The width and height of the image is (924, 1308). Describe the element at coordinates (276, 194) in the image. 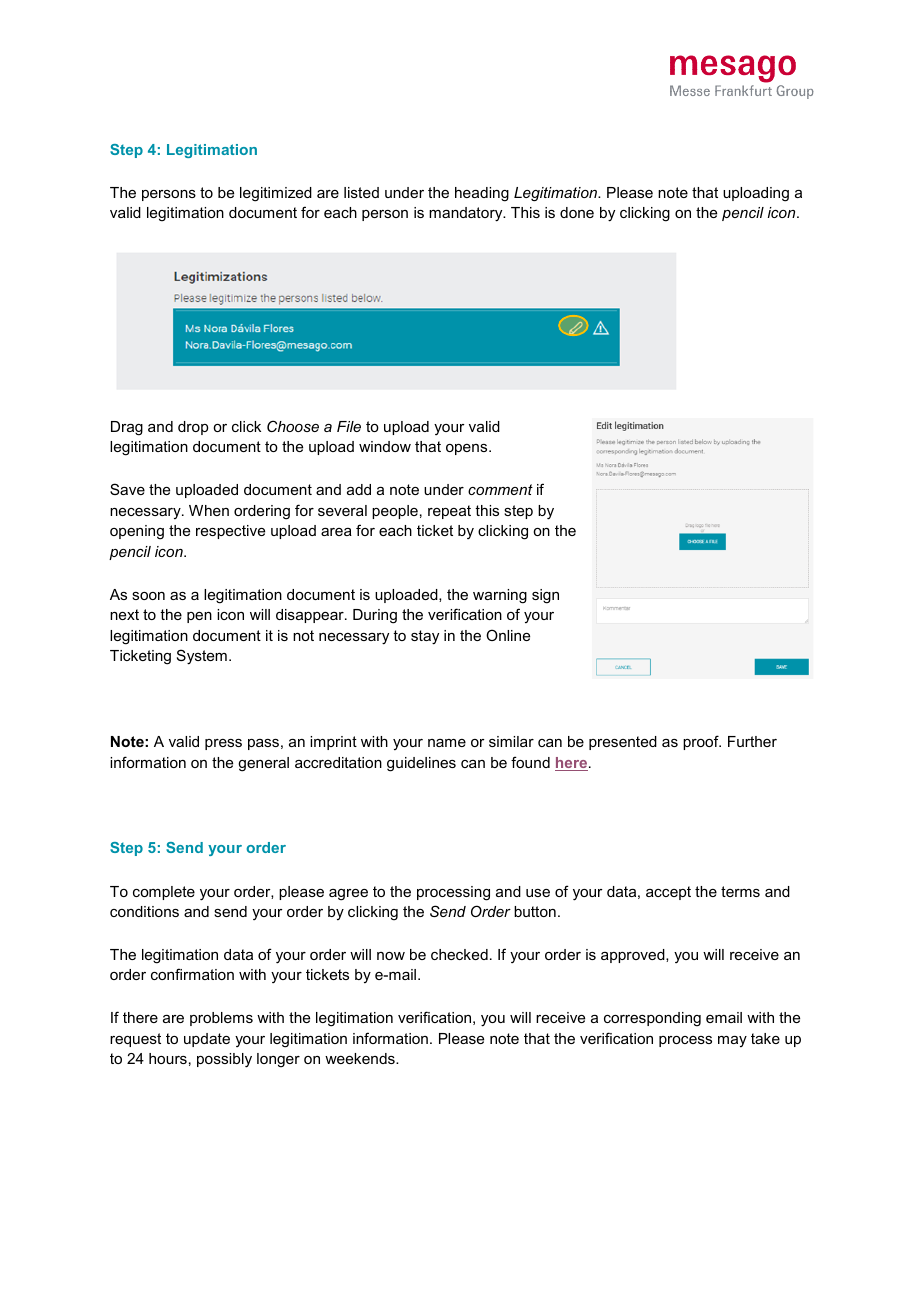

I see `legitimized` at that location.
